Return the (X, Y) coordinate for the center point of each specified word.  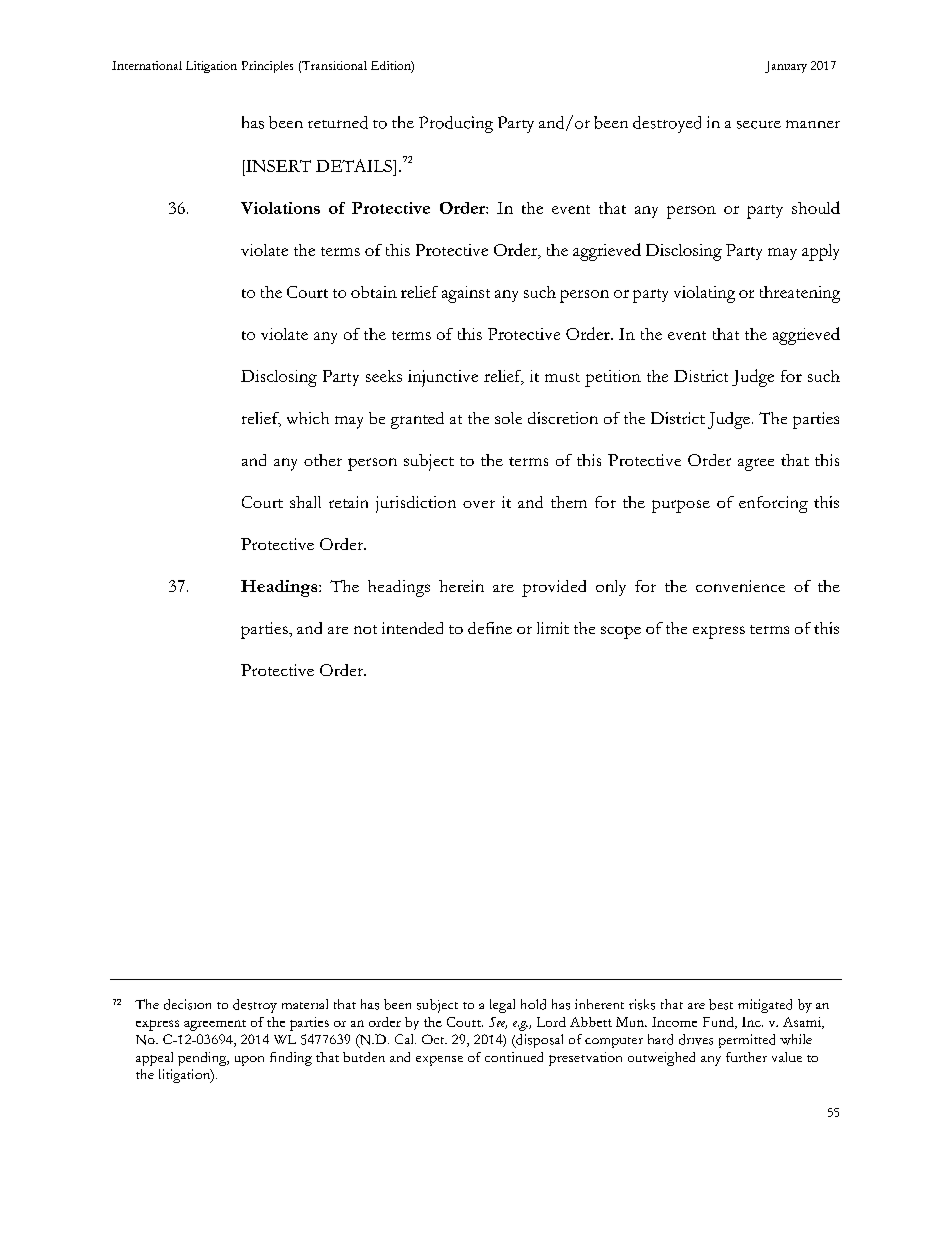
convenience (740, 586)
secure (759, 125)
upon (249, 1061)
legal (502, 1006)
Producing (456, 124)
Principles (267, 67)
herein (461, 586)
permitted (747, 1041)
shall (305, 502)
